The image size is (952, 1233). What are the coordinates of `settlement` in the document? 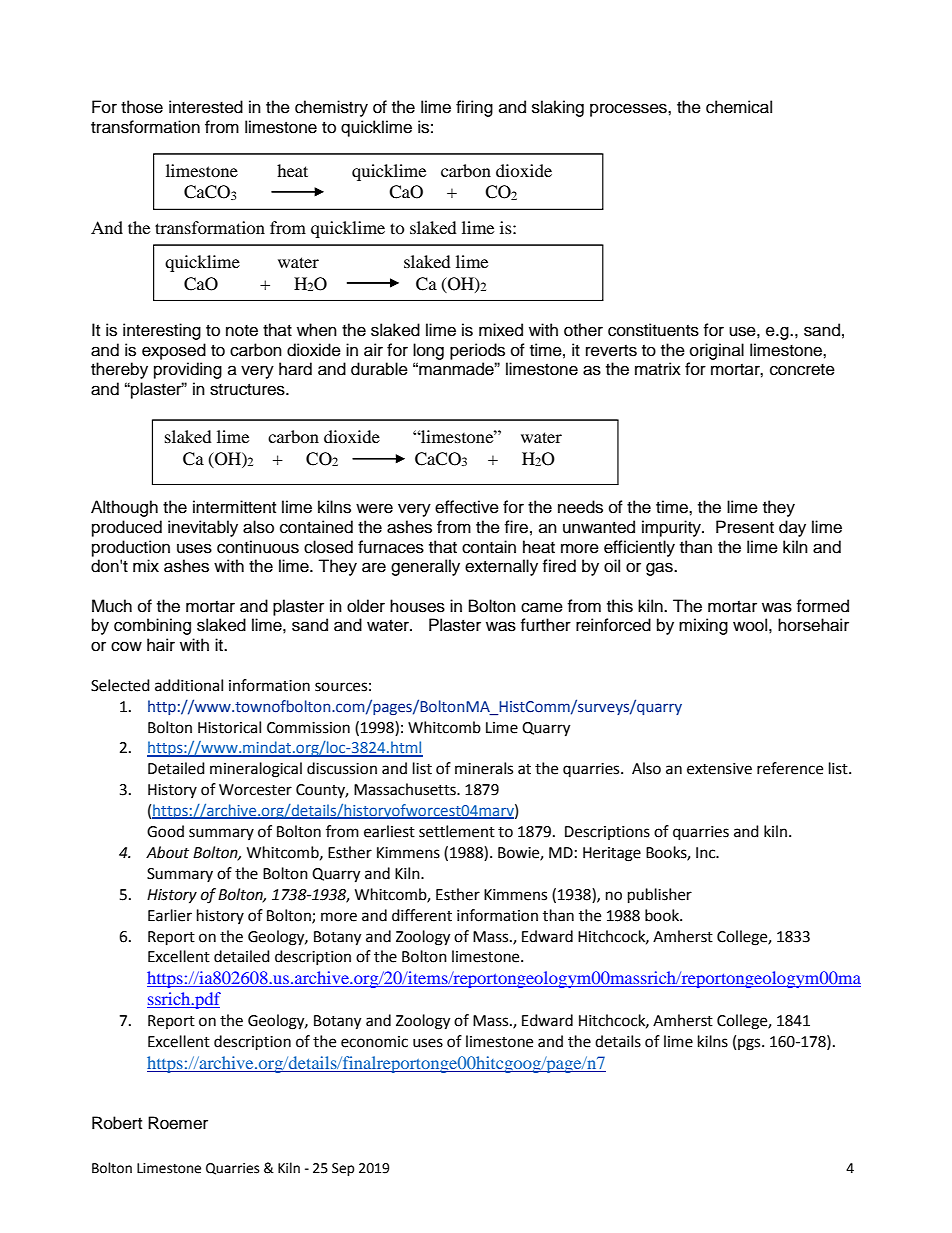 It's located at (457, 831).
